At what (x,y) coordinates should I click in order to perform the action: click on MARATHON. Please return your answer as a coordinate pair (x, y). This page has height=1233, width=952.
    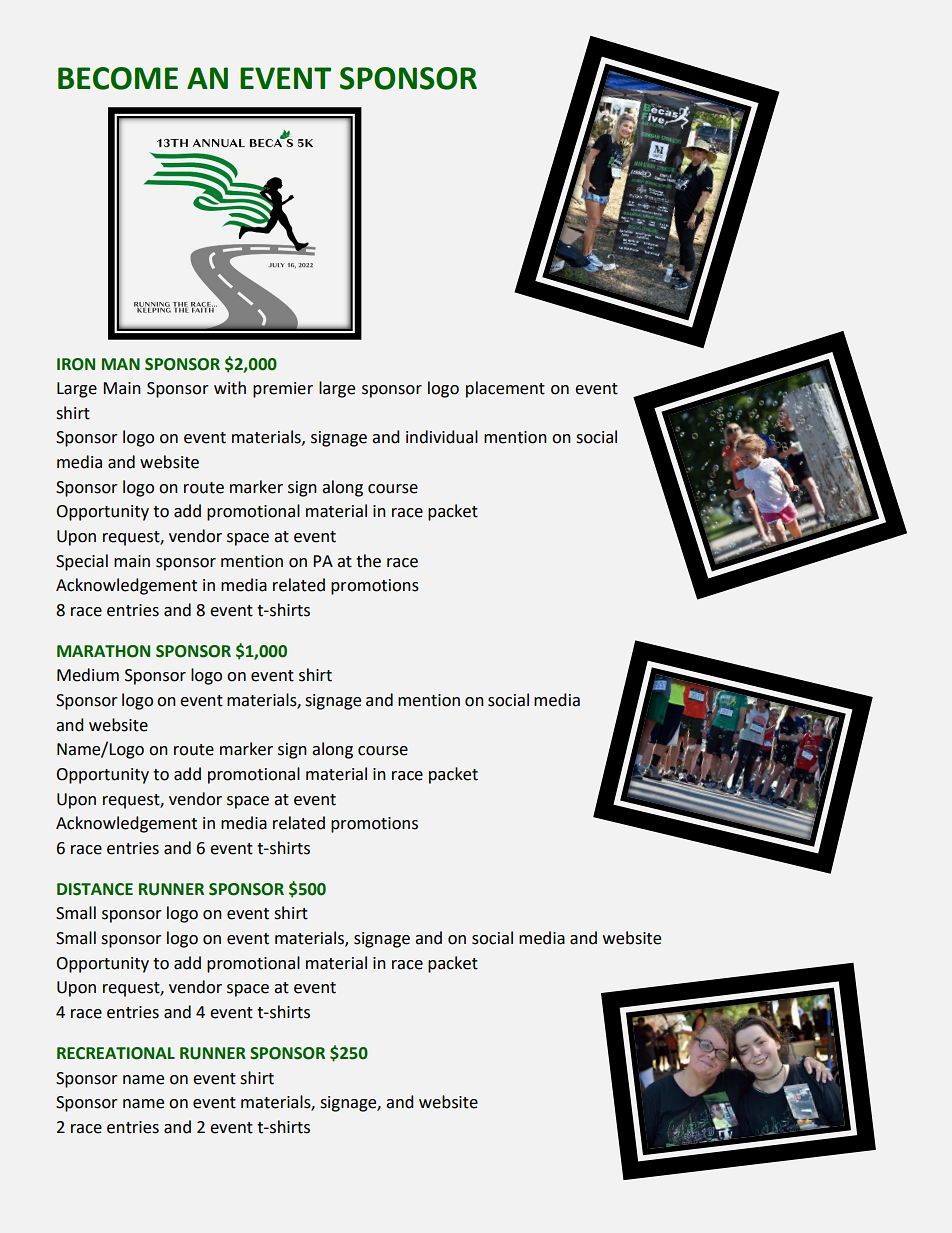
    Looking at the image, I should click on (103, 651).
